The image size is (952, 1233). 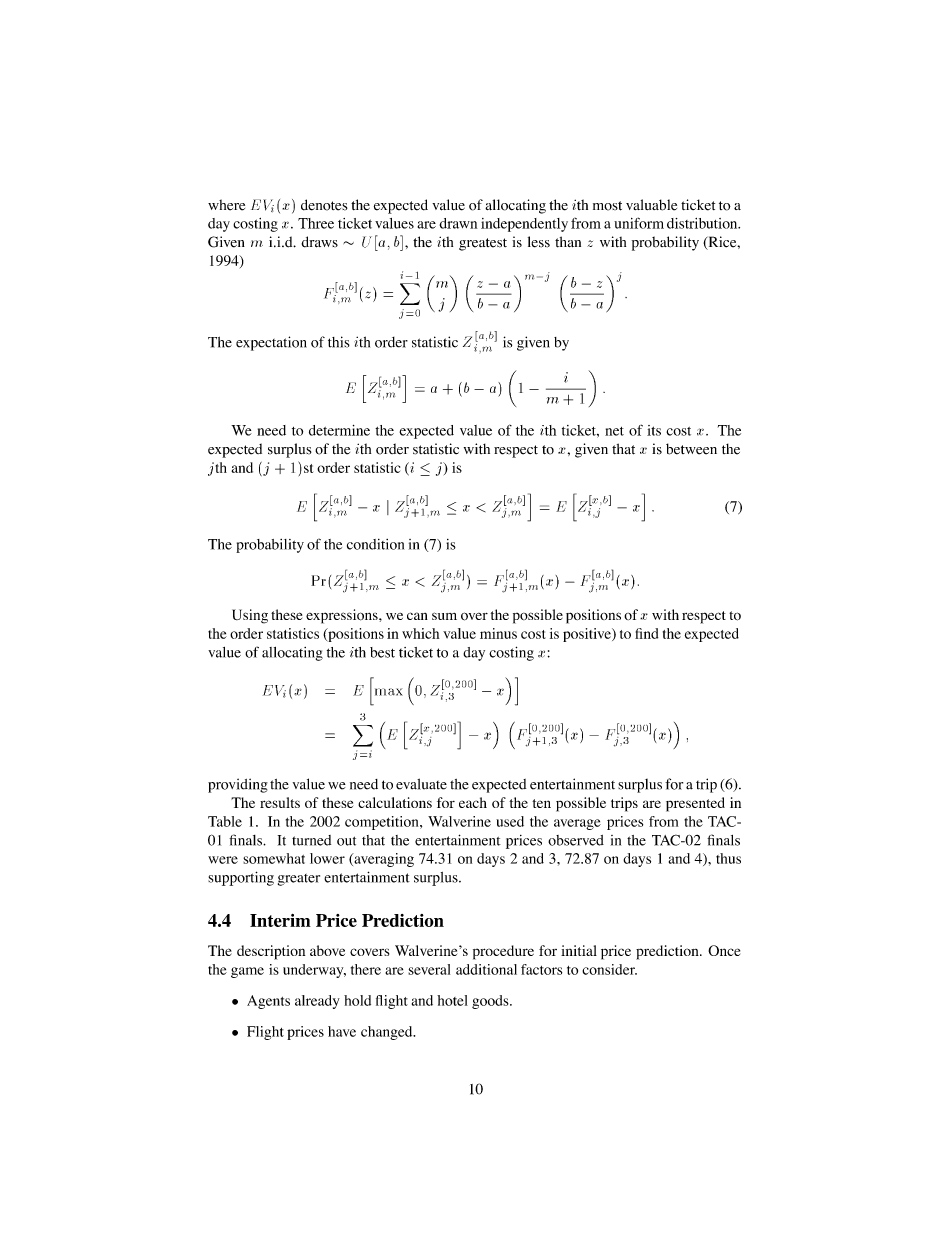 I want to click on its, so click(x=654, y=430).
